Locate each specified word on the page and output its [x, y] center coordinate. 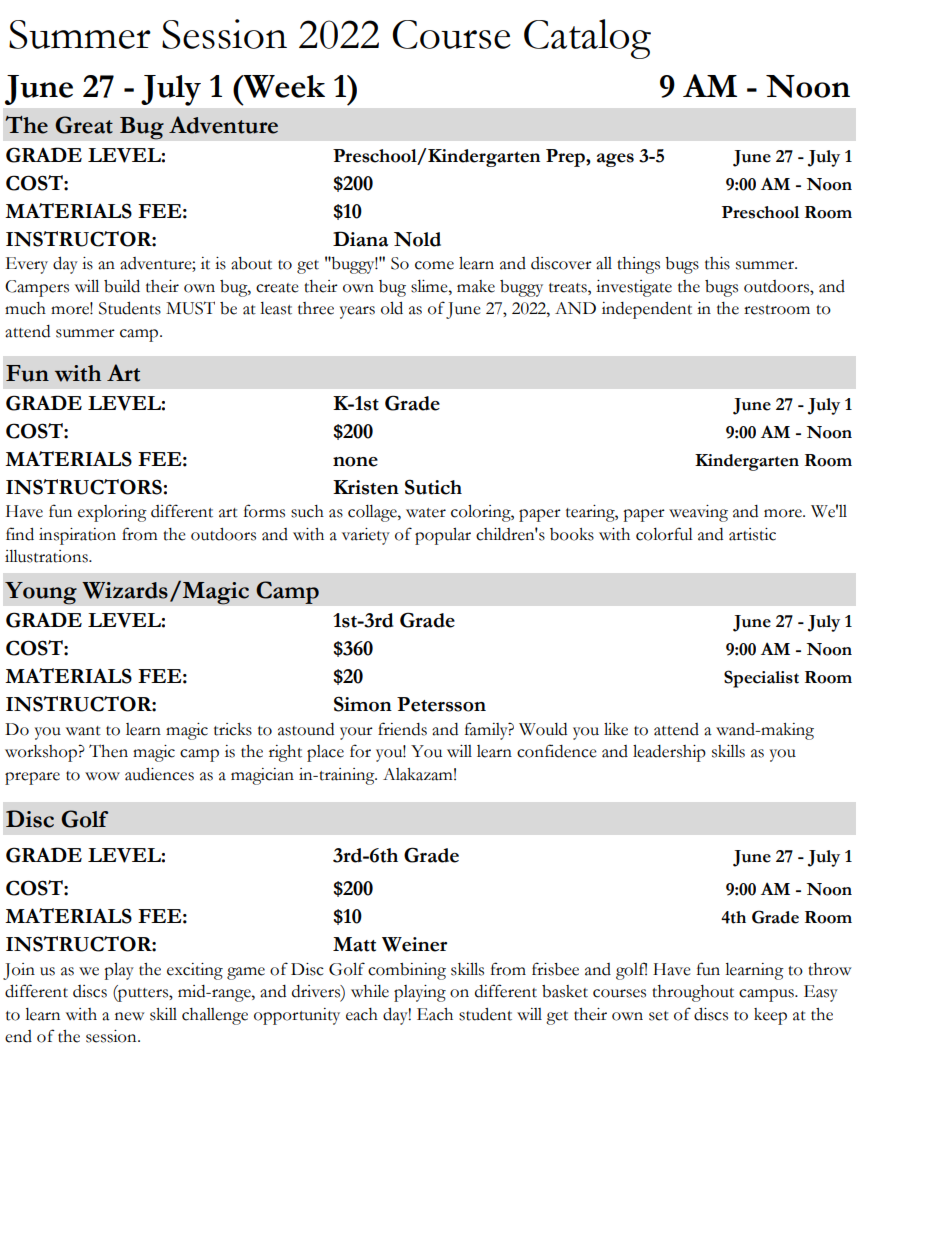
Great [84, 125]
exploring [112, 513]
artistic [752, 534]
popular [443, 536]
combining [407, 971]
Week [283, 86]
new [130, 1016]
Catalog [587, 39]
